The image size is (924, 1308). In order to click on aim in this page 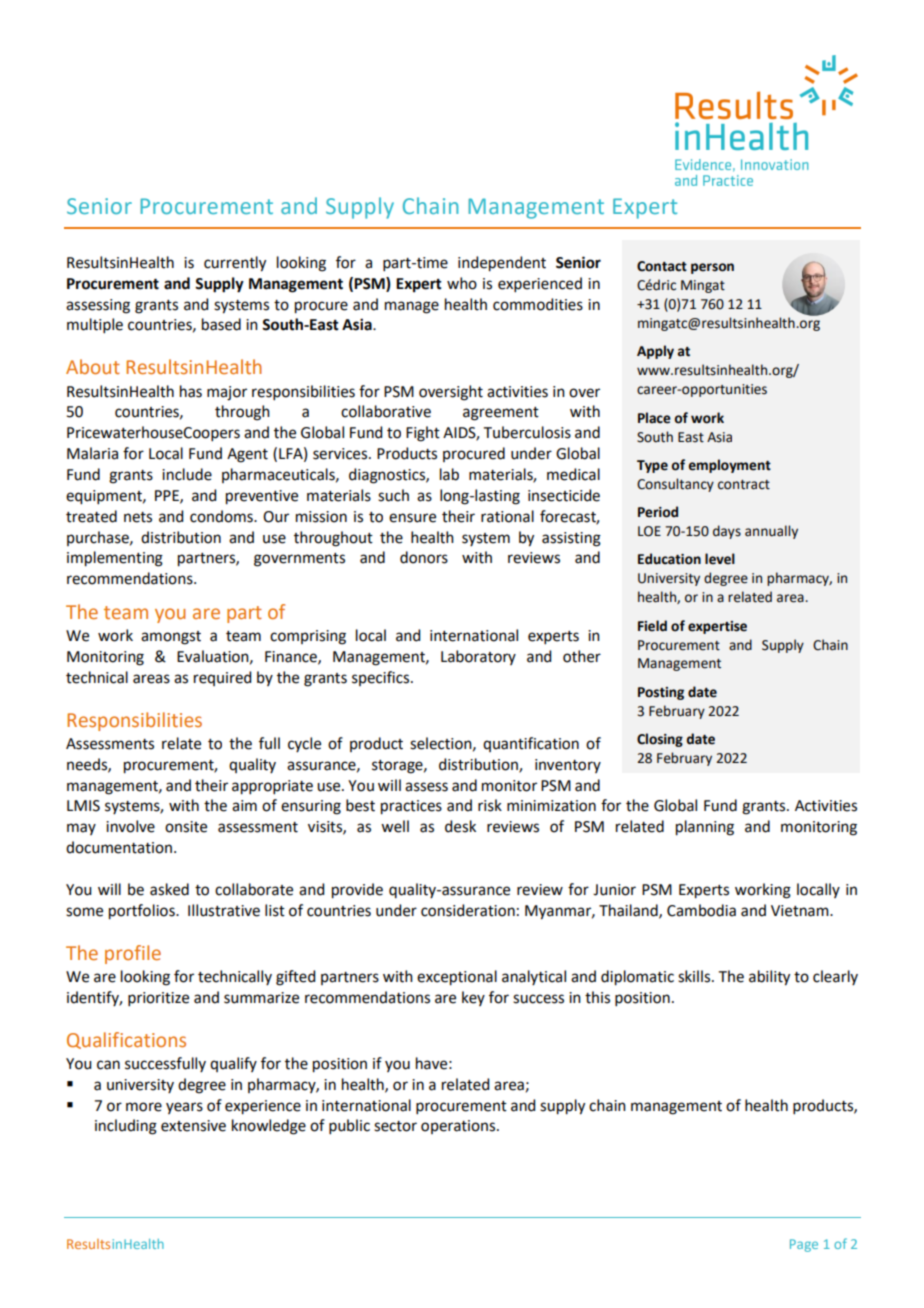, I will do `click(244, 806)`.
